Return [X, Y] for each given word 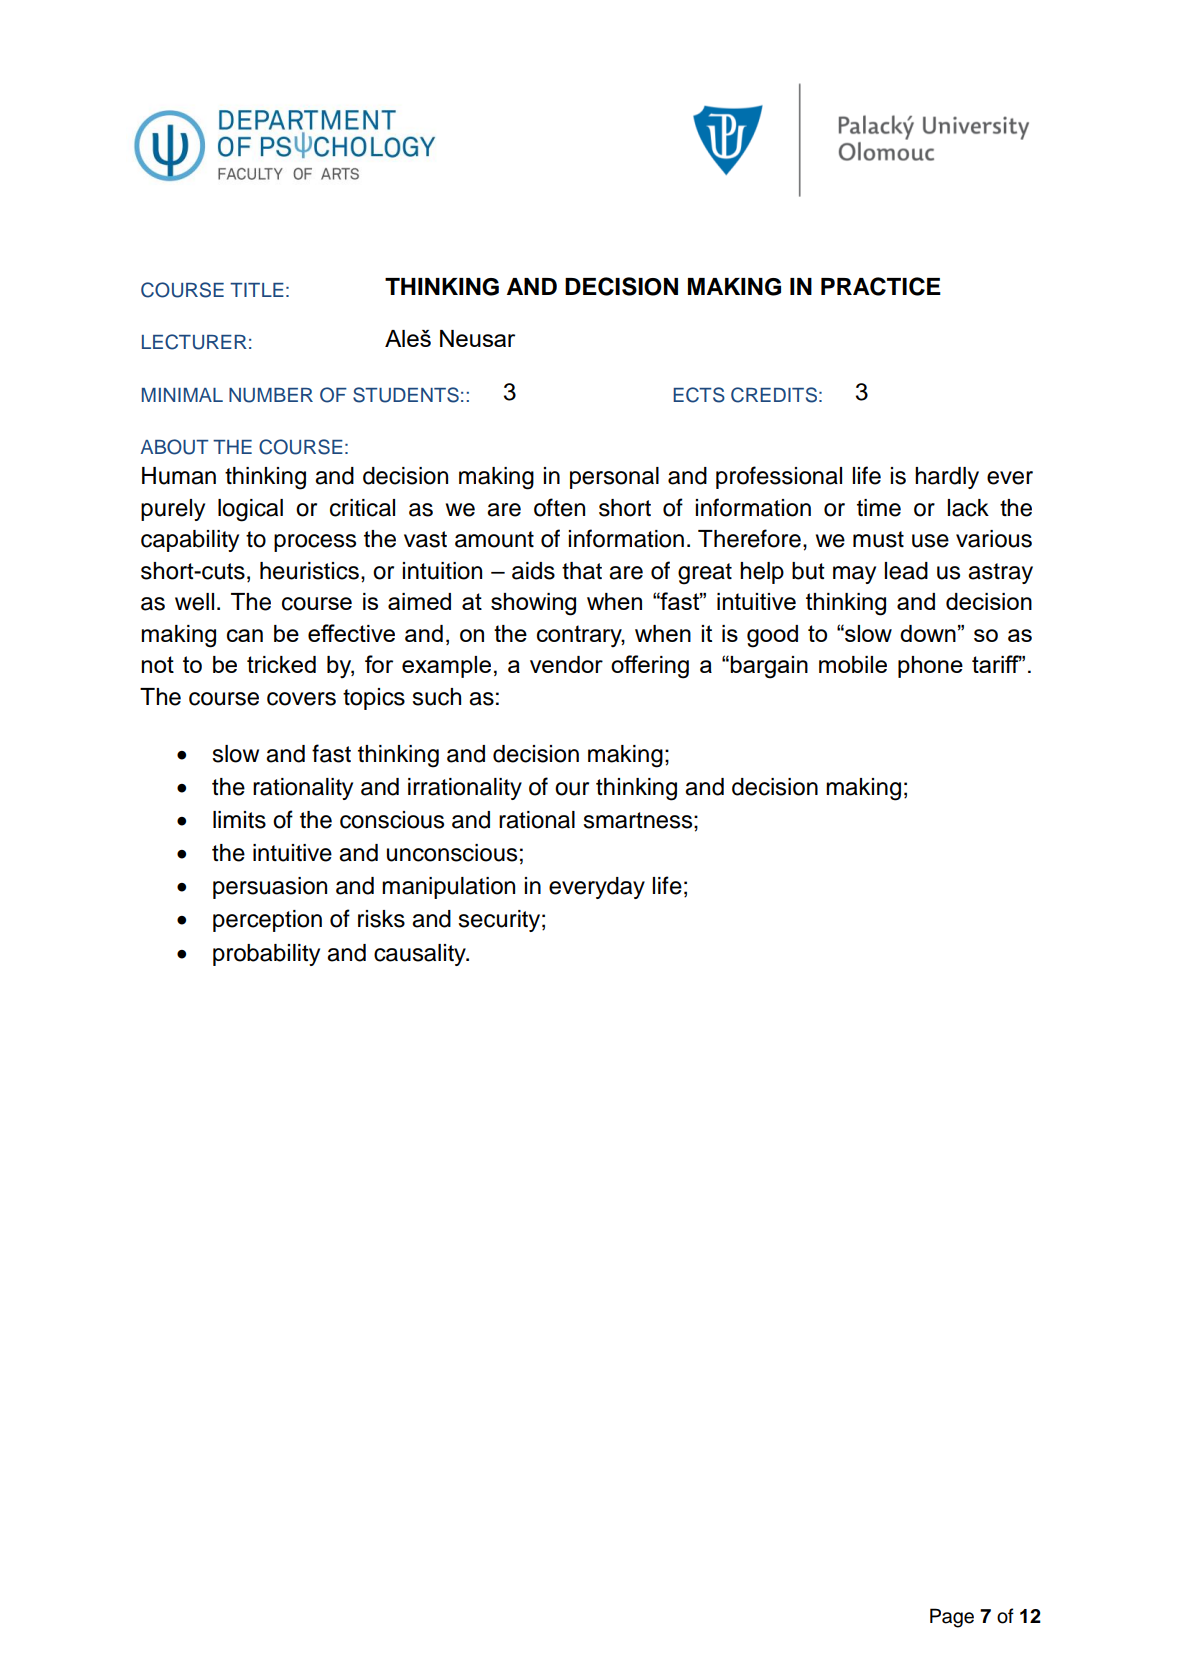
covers [301, 699]
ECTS [699, 395]
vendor [566, 664]
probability [266, 955]
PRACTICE [881, 286]
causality [421, 955]
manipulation [448, 888]
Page [952, 1618]
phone [930, 667]
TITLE [257, 290]
